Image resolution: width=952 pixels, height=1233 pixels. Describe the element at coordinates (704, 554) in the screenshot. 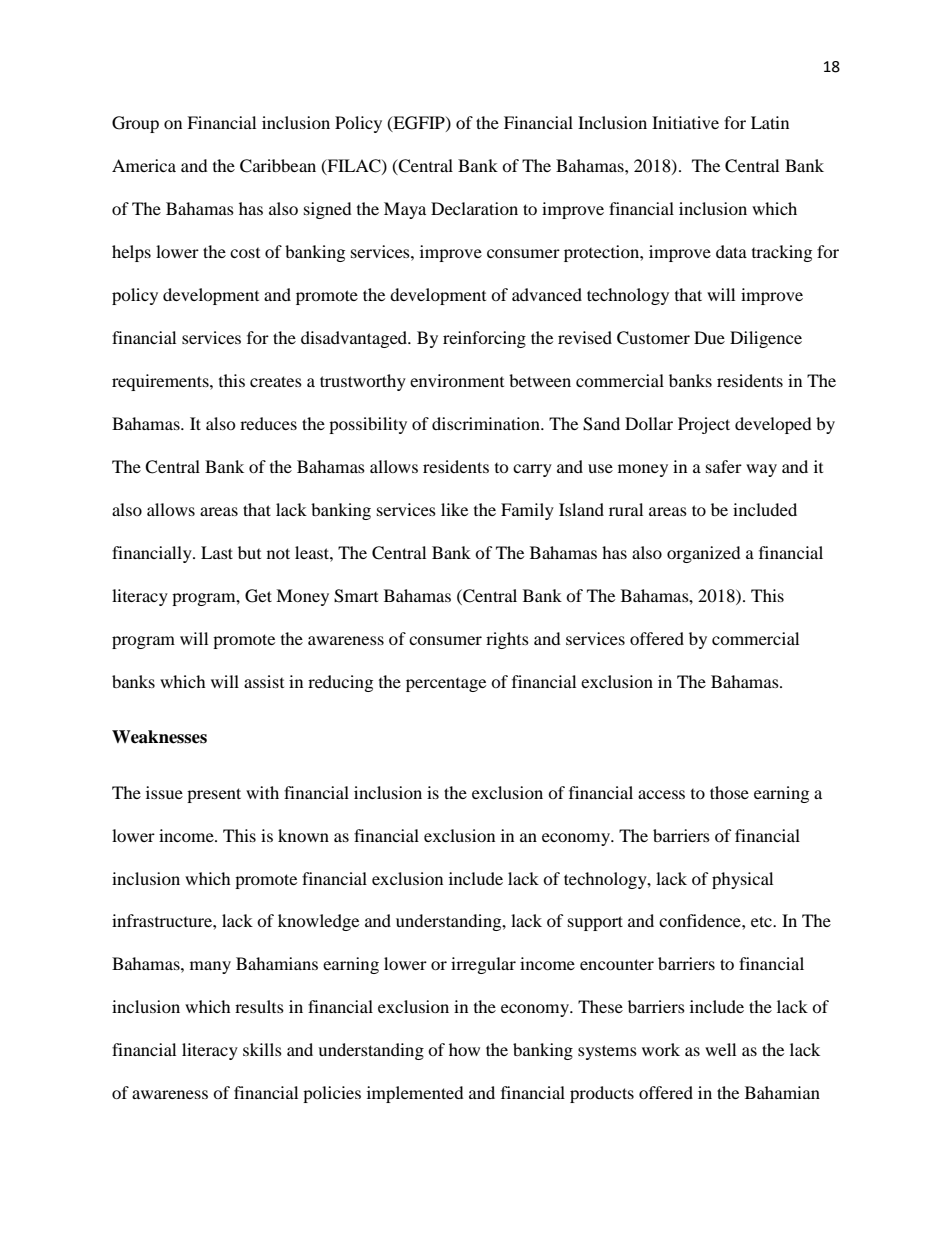

I see `organized` at that location.
